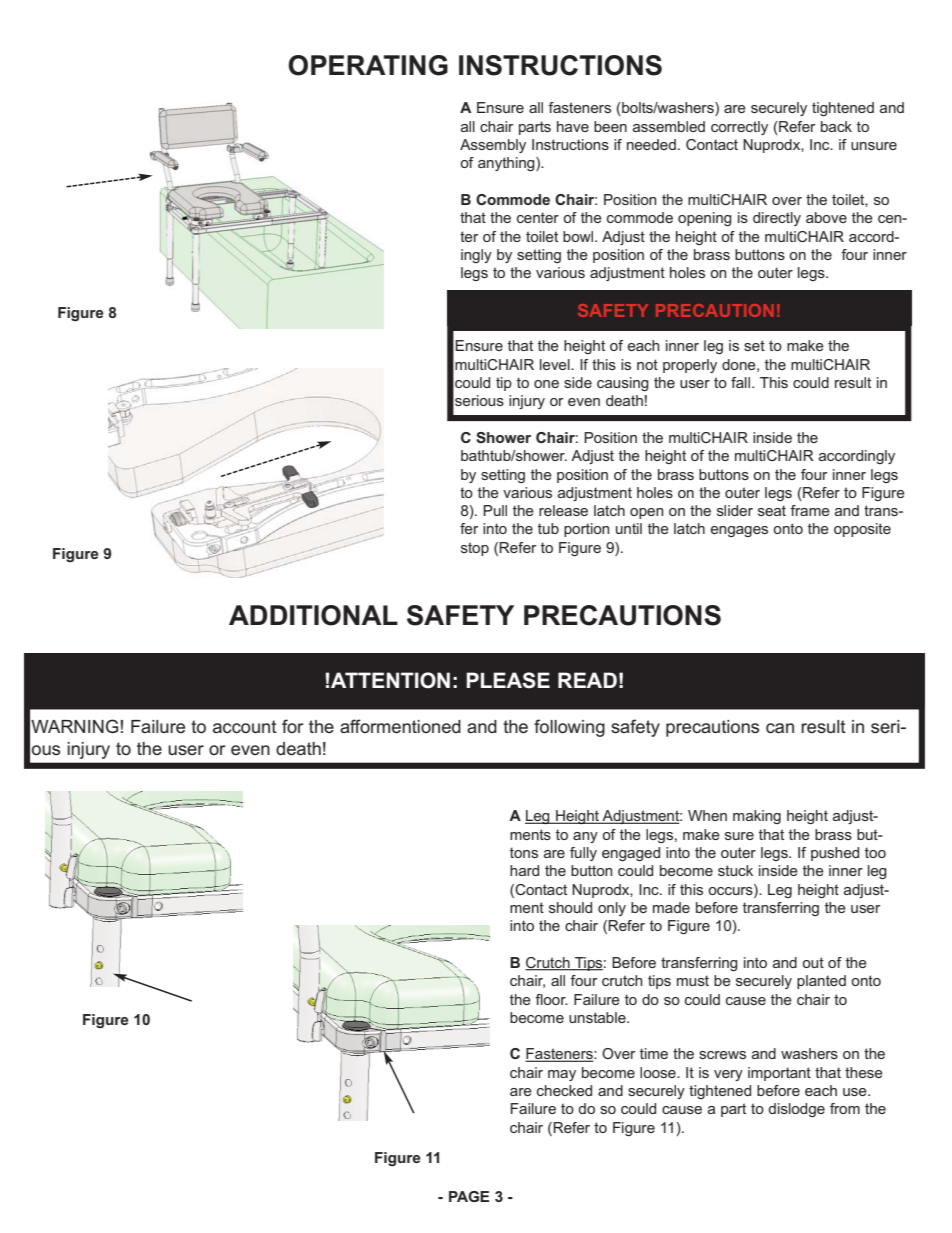 The width and height of the screenshot is (952, 1233). Describe the element at coordinates (780, 728) in the screenshot. I see `can` at that location.
